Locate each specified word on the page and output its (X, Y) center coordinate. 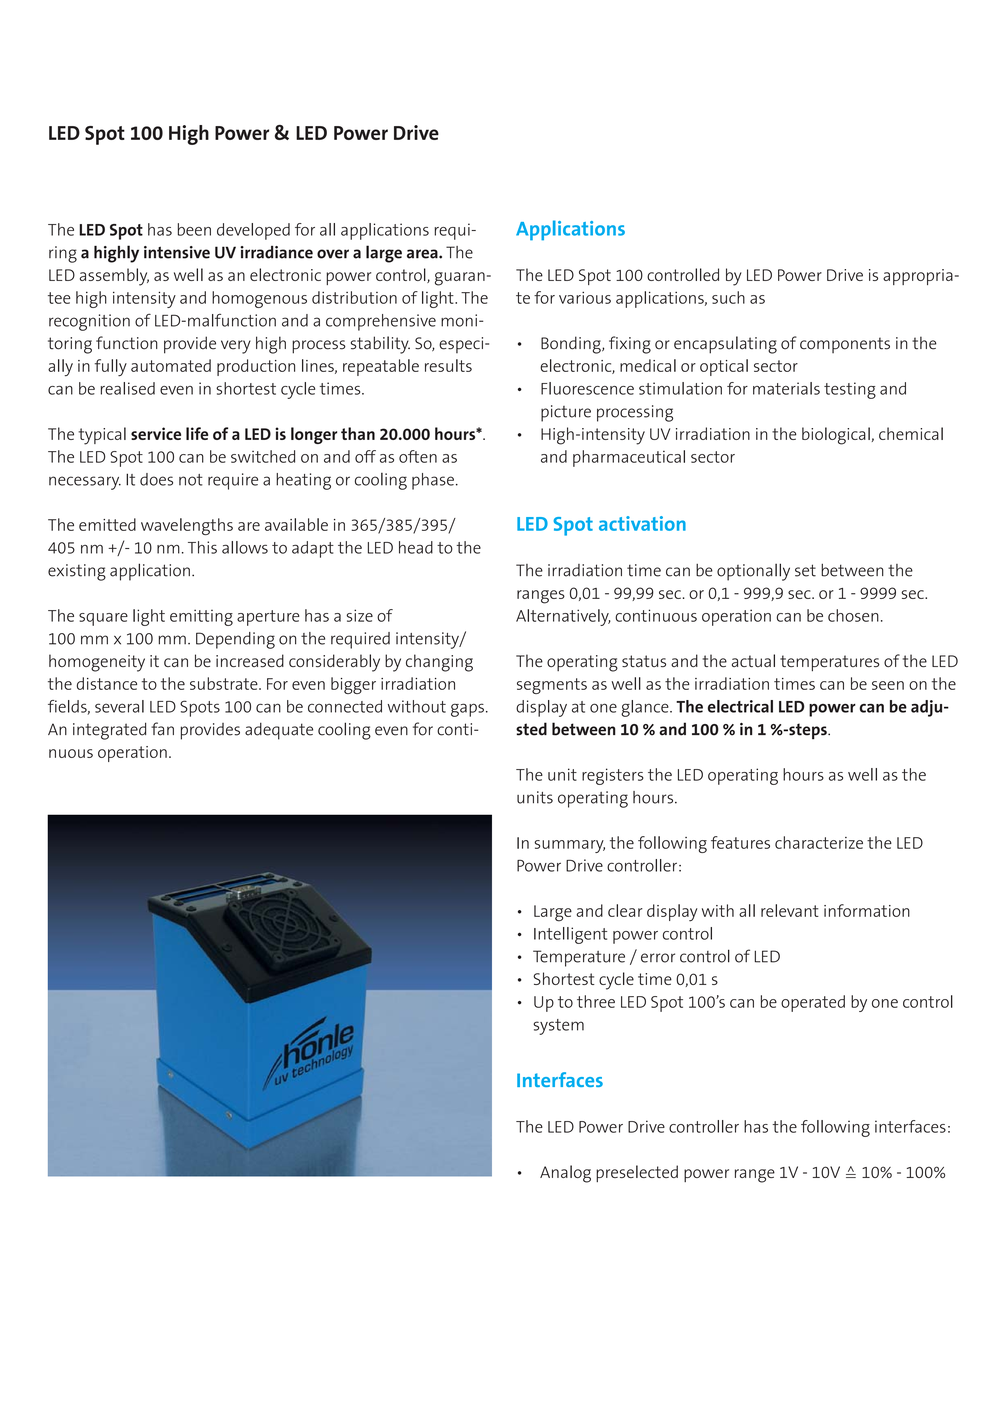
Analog (565, 1174)
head (416, 547)
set (805, 570)
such (728, 297)
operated (813, 1003)
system (558, 1027)
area (423, 254)
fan (162, 729)
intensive (177, 252)
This (202, 547)
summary (569, 846)
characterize (819, 842)
